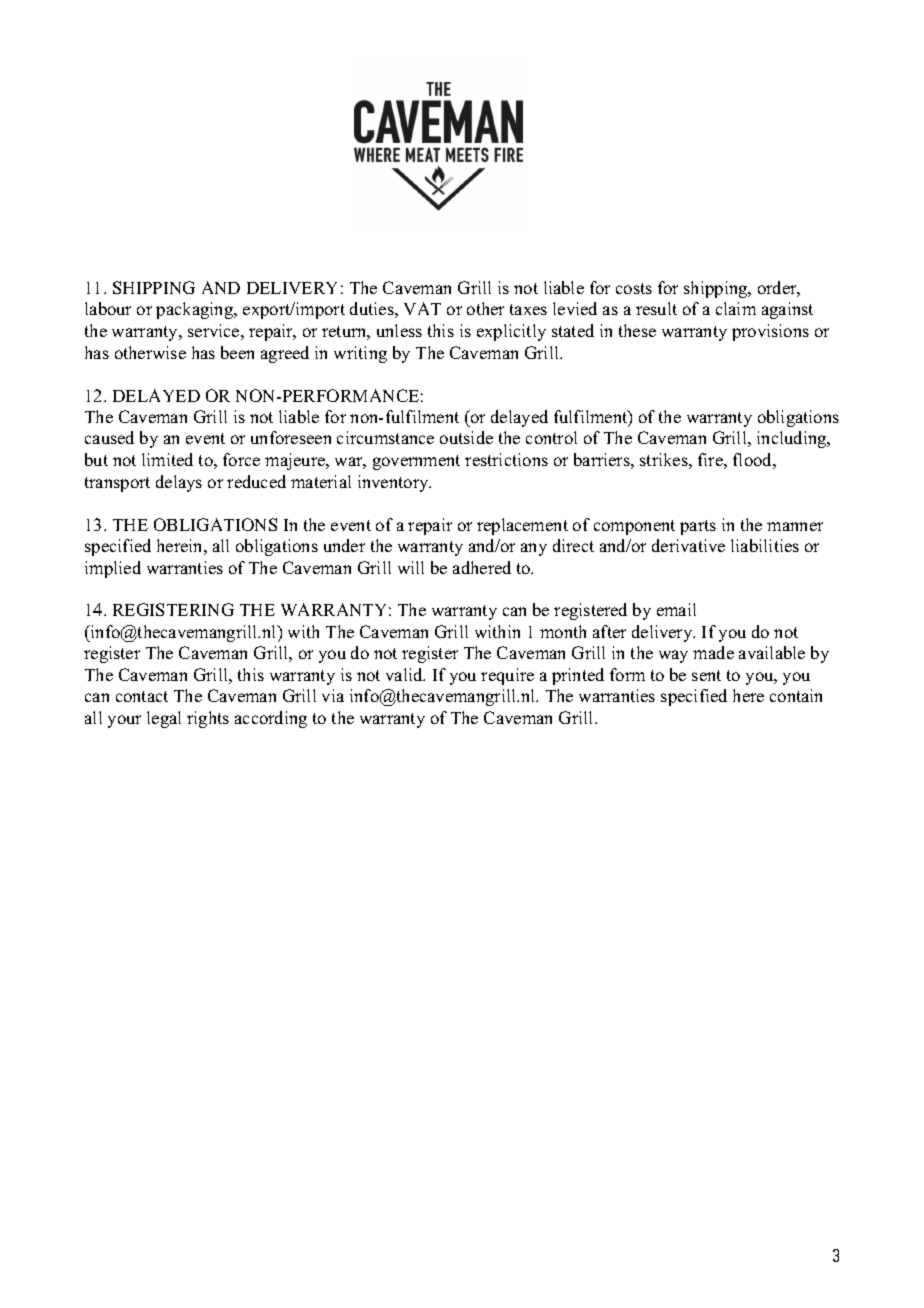 This page has height=1308, width=924. What do you see at coordinates (411, 567) in the page?
I see `will` at bounding box center [411, 567].
